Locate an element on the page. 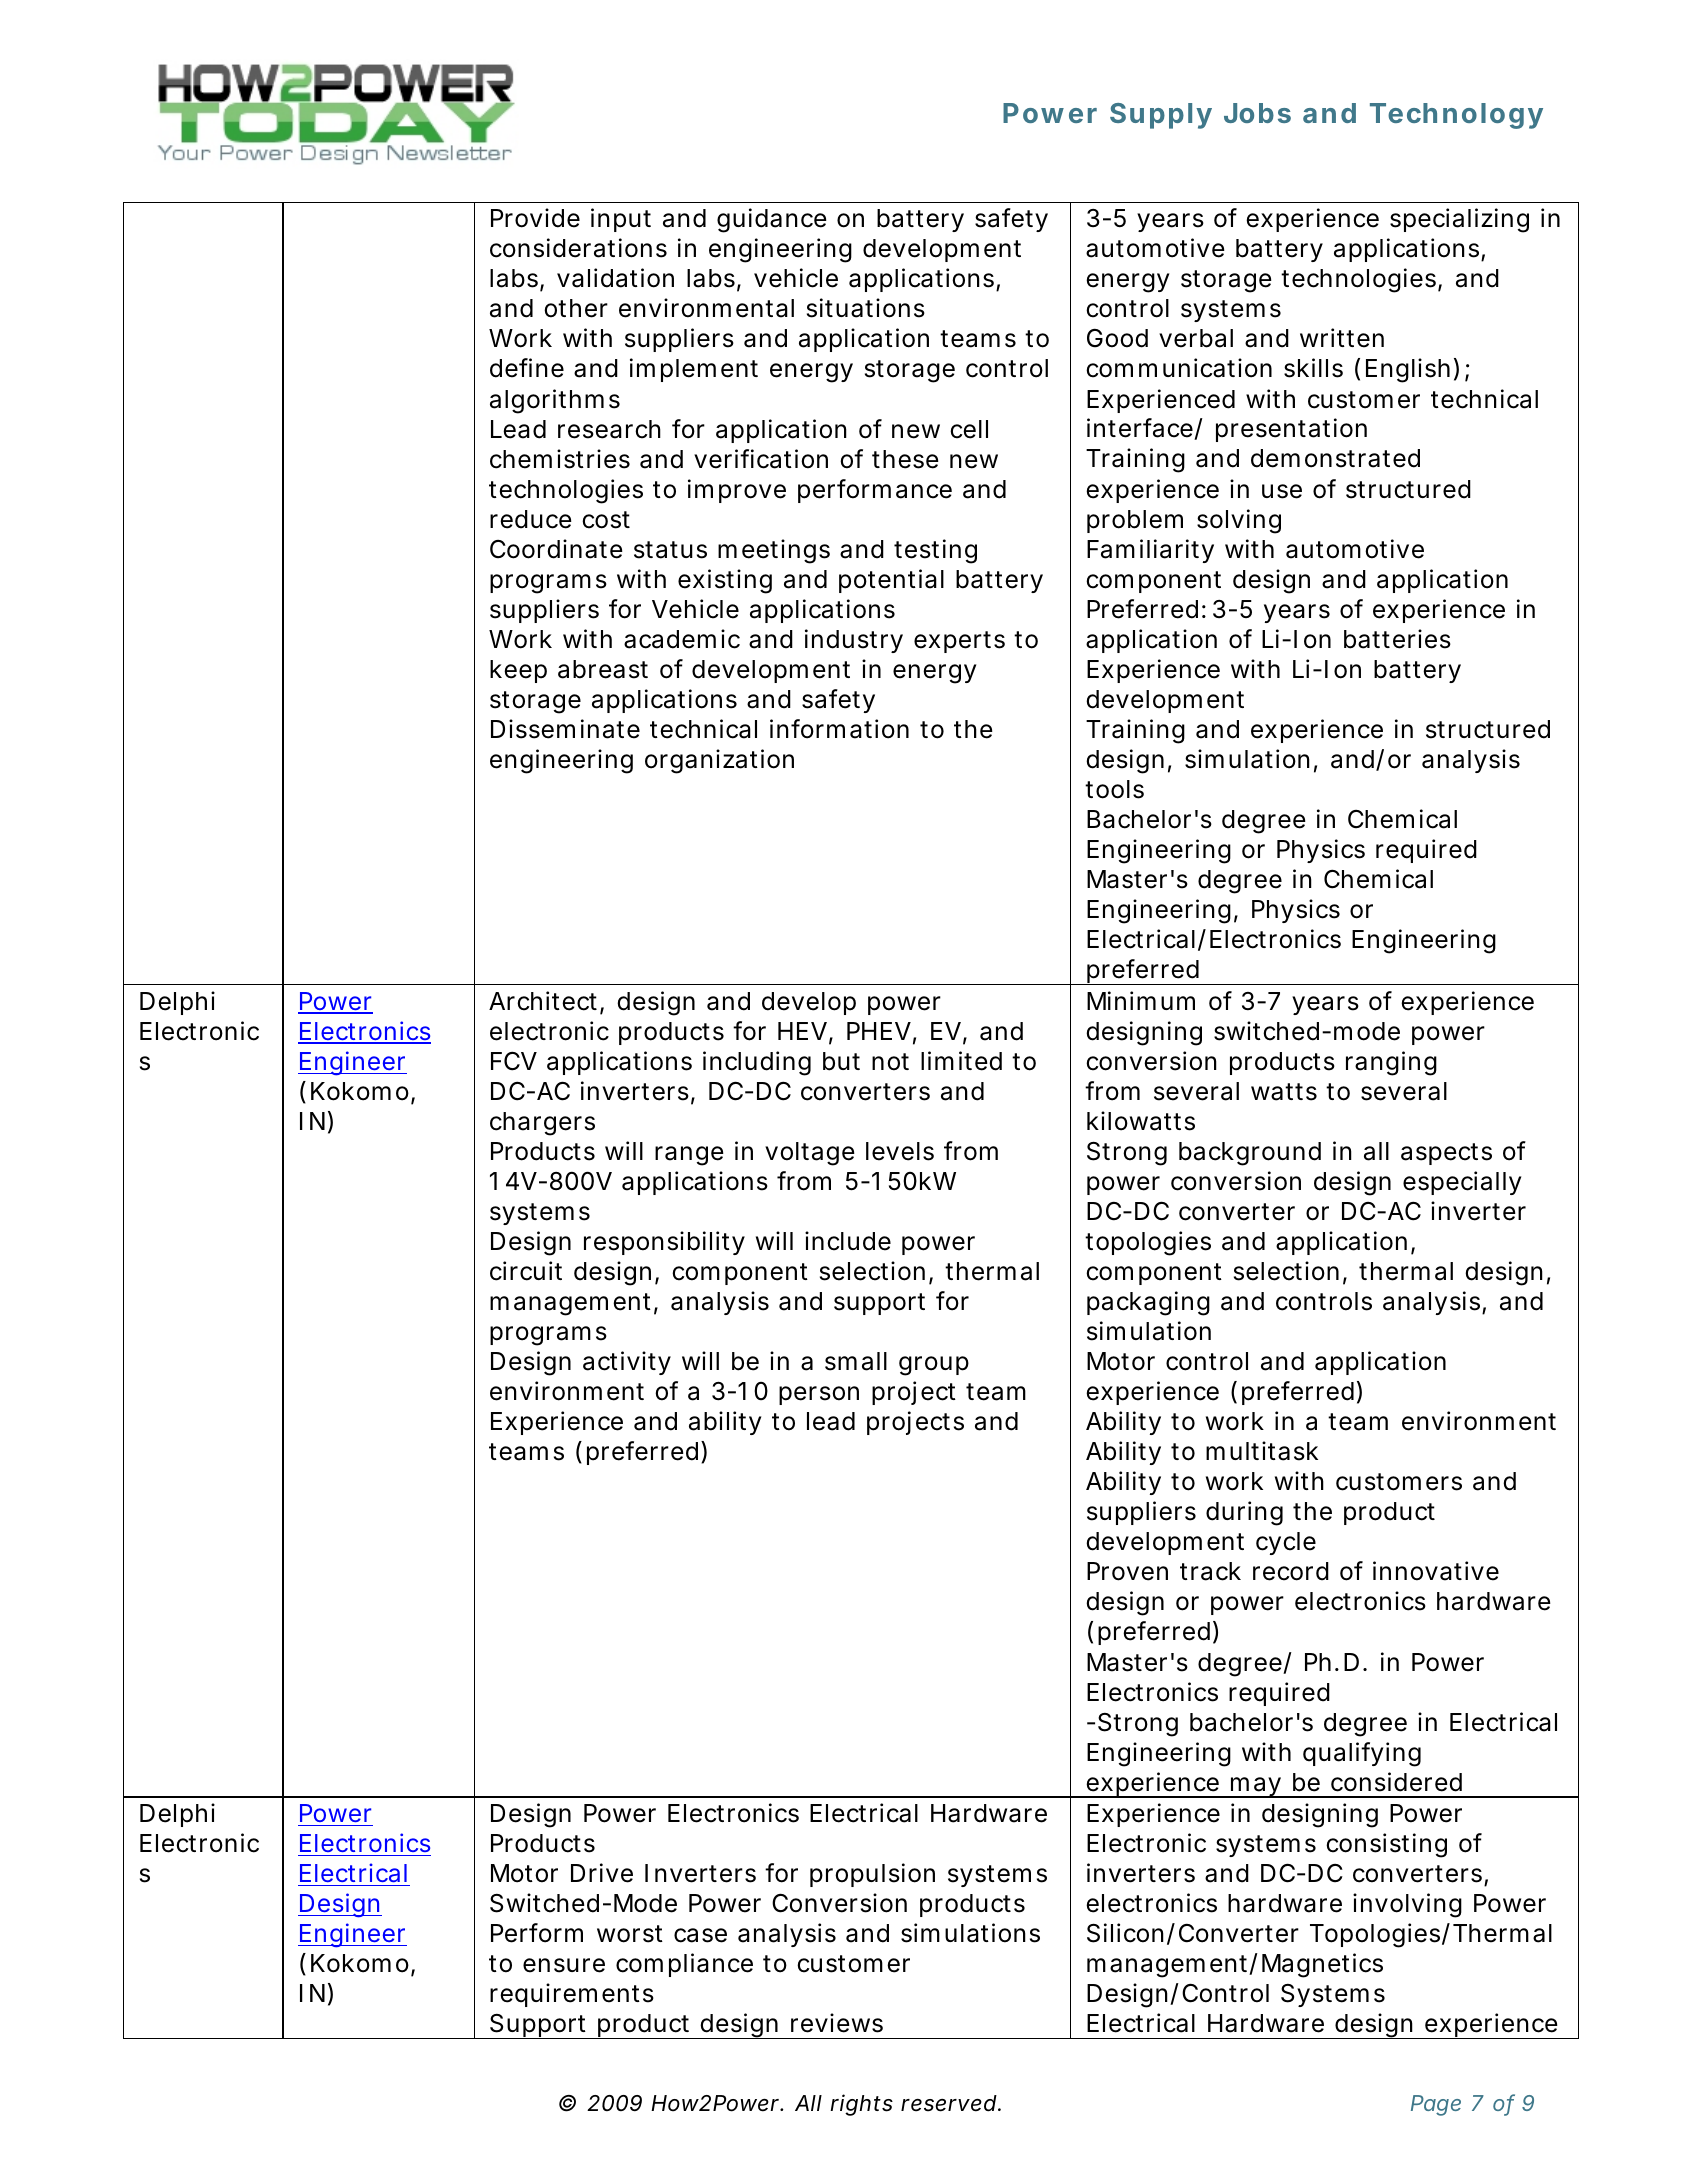  batteries is located at coordinates (1397, 639).
